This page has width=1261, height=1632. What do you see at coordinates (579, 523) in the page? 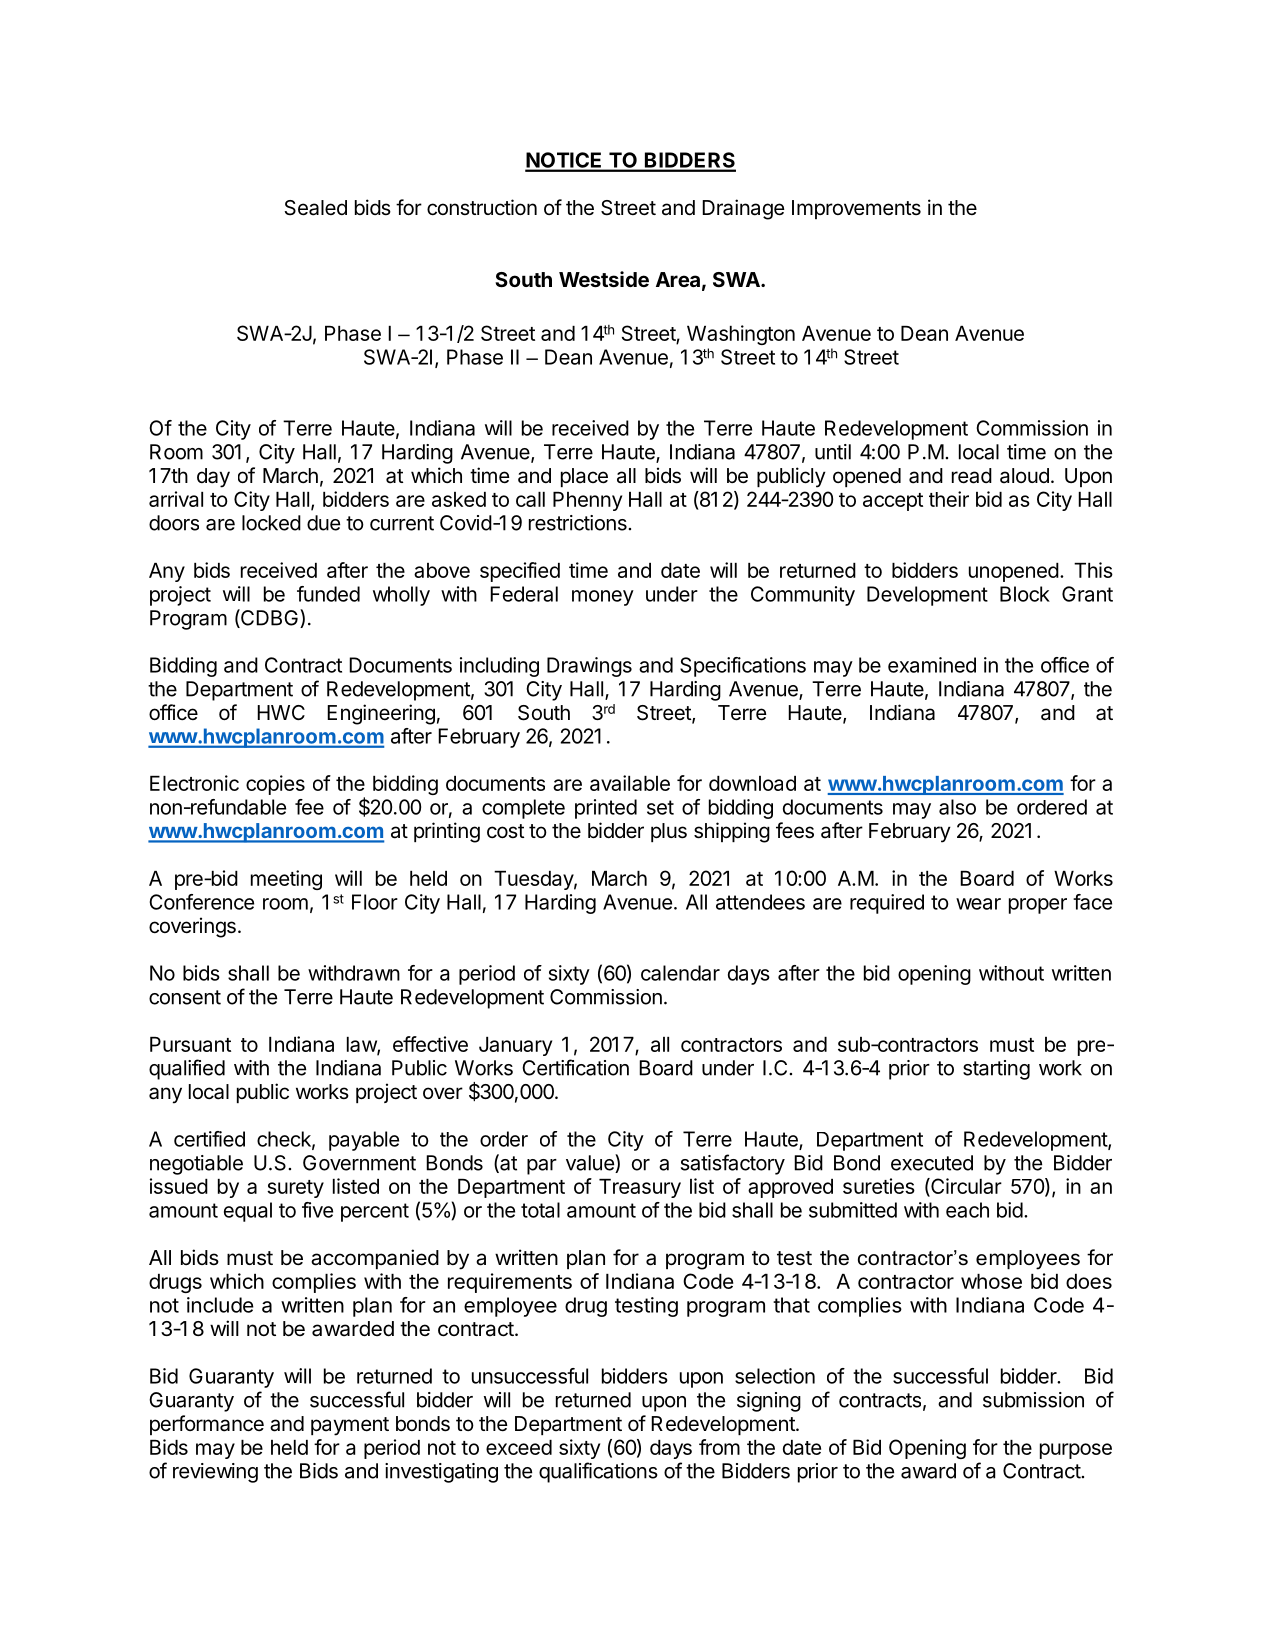
I see `restrictions` at bounding box center [579, 523].
